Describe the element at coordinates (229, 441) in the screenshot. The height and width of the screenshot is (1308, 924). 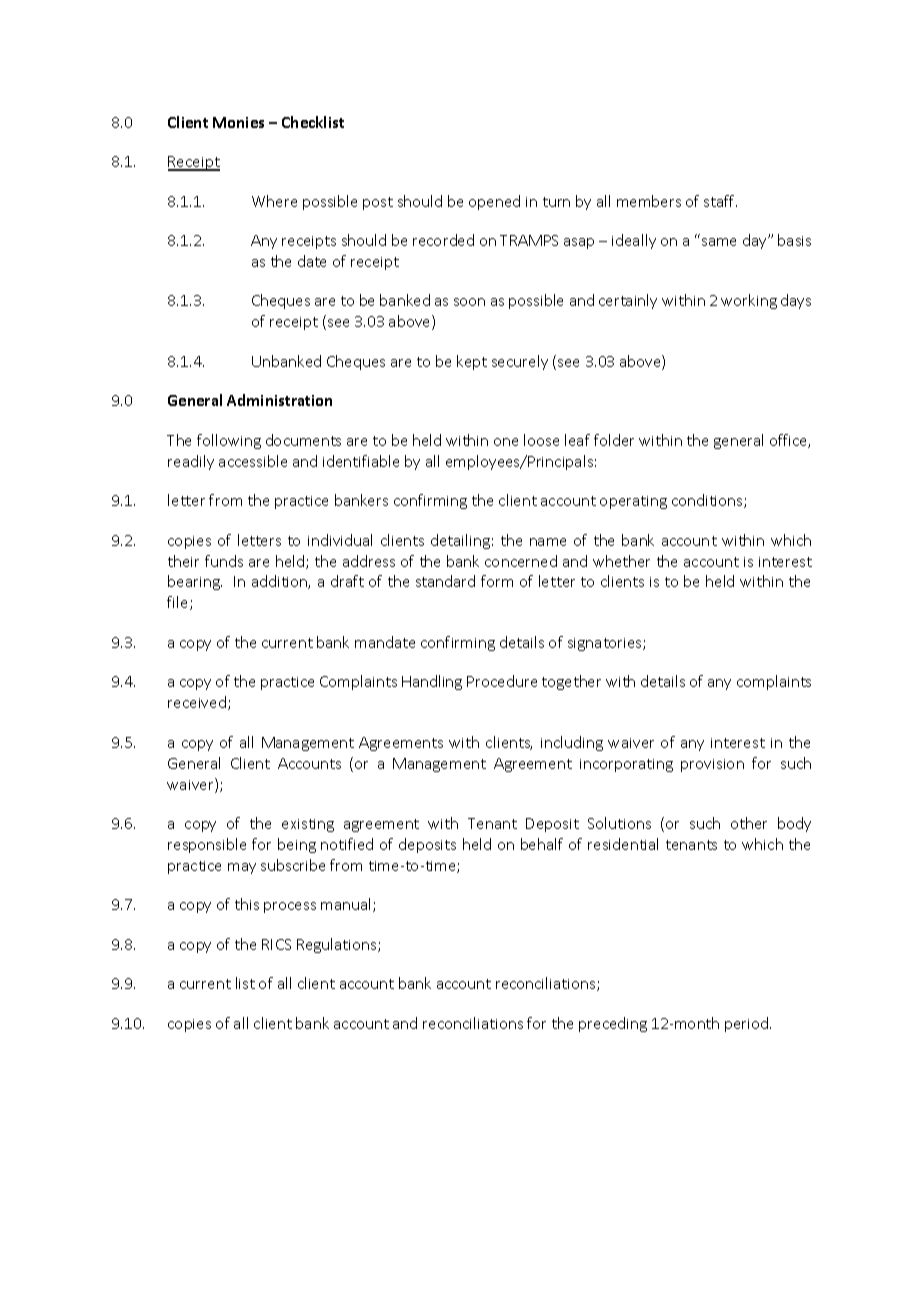
I see `following` at that location.
